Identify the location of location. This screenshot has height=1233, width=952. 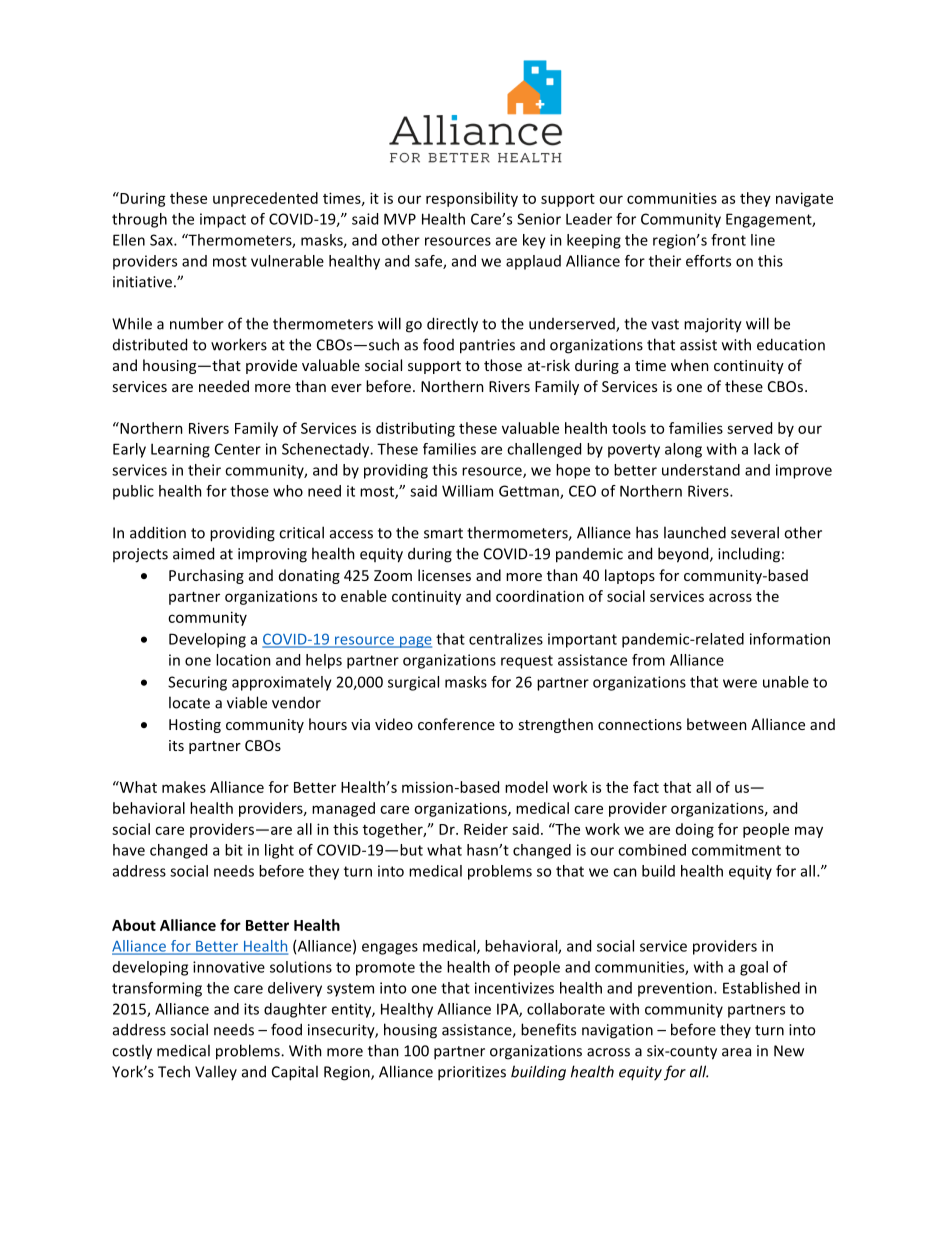
(243, 660).
